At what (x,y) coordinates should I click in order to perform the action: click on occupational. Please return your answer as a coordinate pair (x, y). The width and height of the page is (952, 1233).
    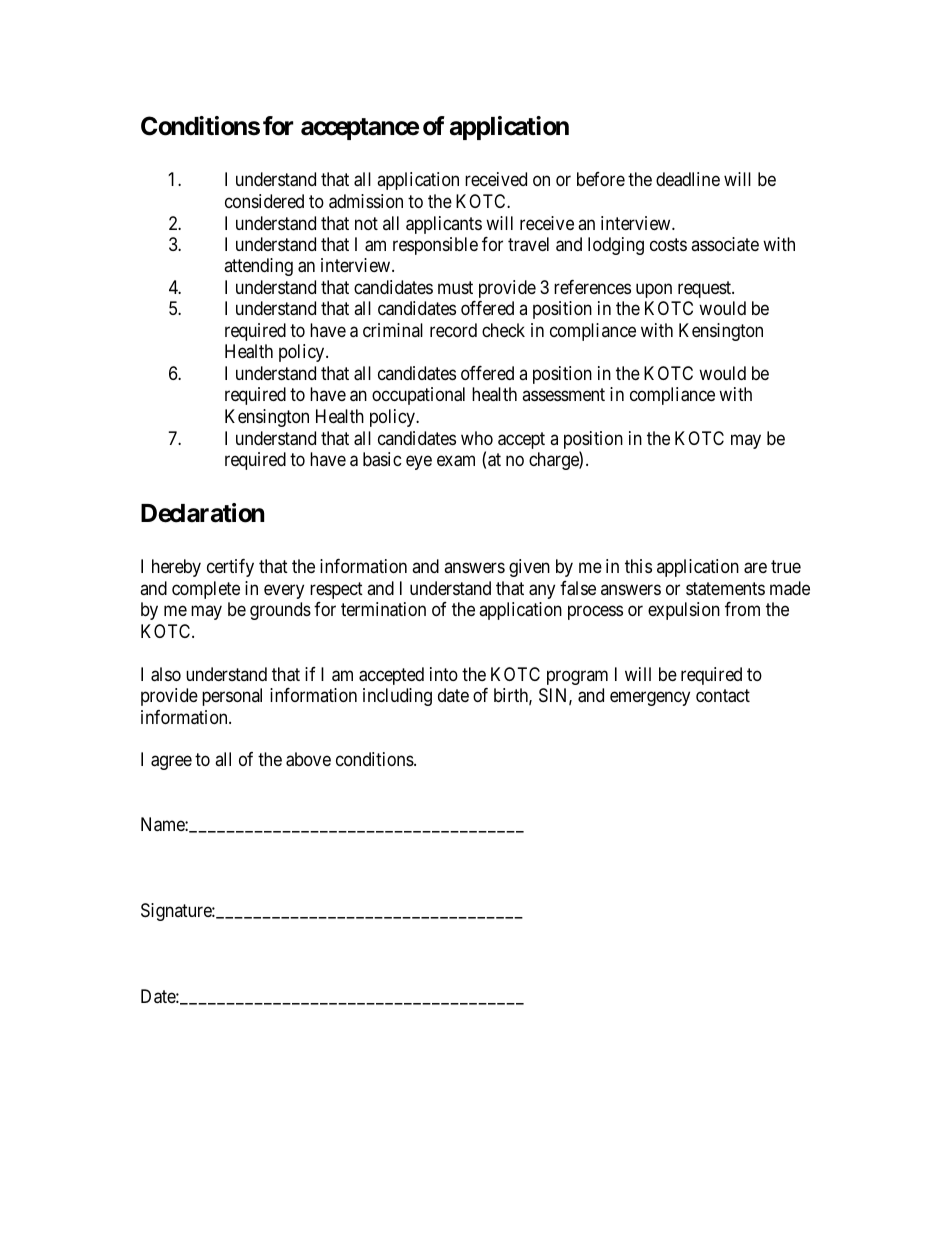
    Looking at the image, I should click on (418, 396).
